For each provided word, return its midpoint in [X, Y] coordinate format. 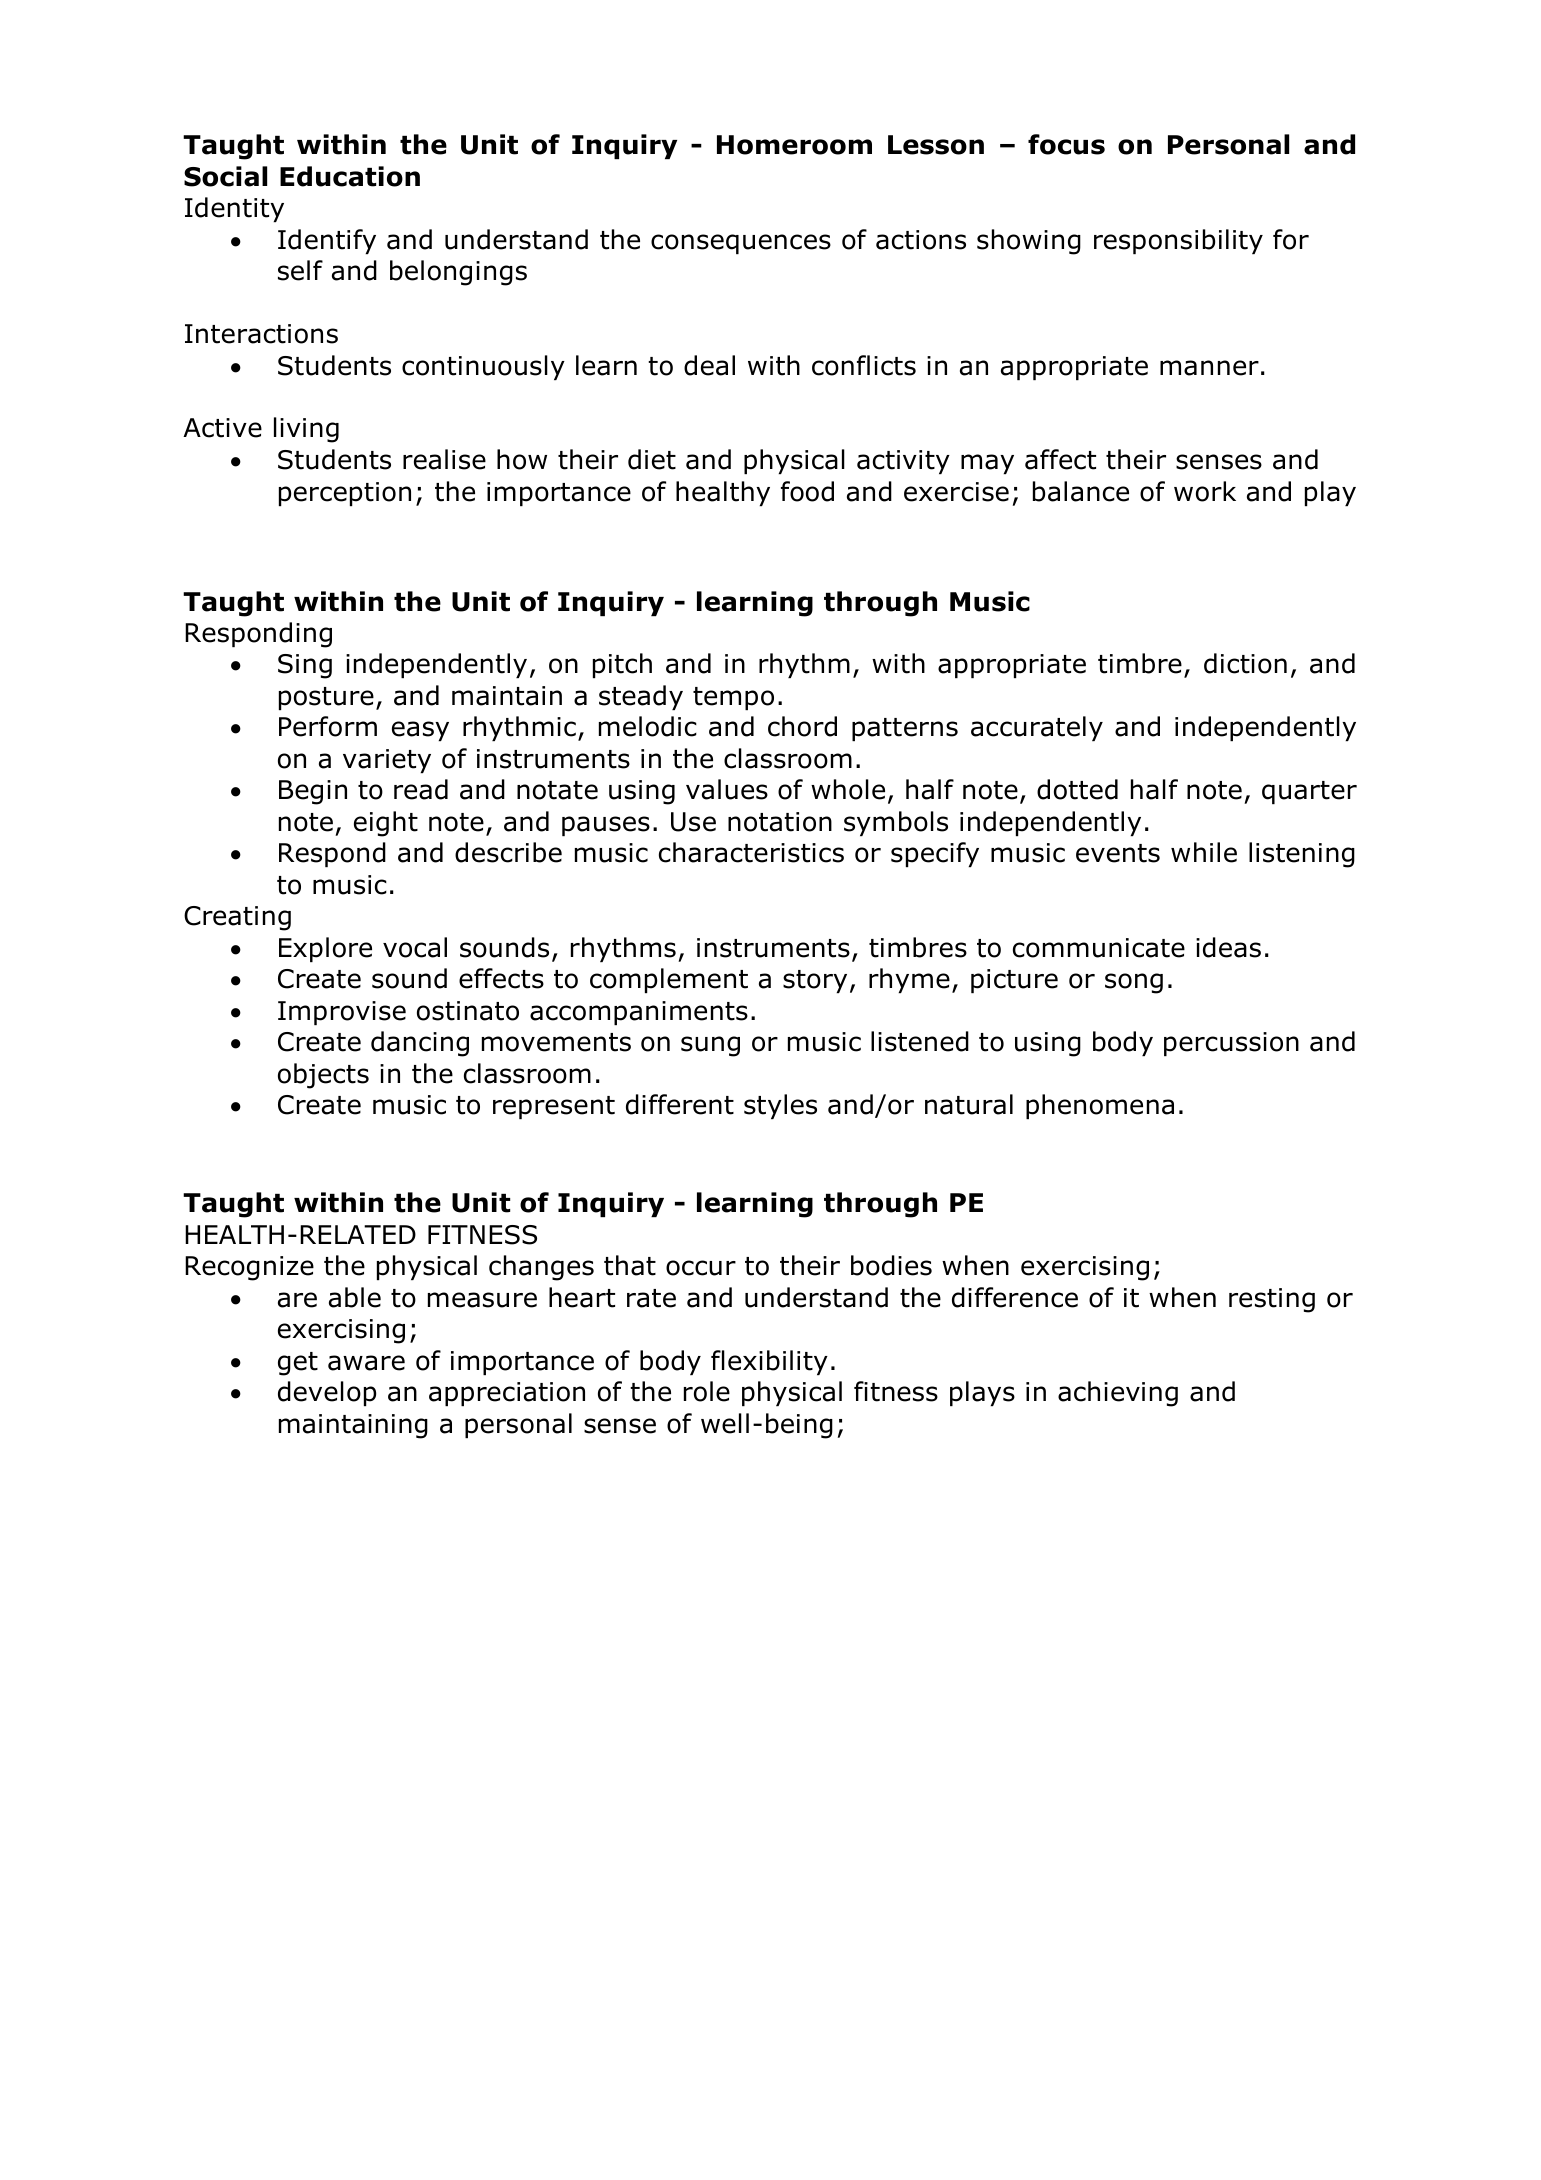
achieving [1118, 1394]
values [727, 789]
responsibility [1178, 241]
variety [387, 761]
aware [366, 1363]
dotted [1077, 789]
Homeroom [794, 145]
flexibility [769, 1362]
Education [350, 176]
